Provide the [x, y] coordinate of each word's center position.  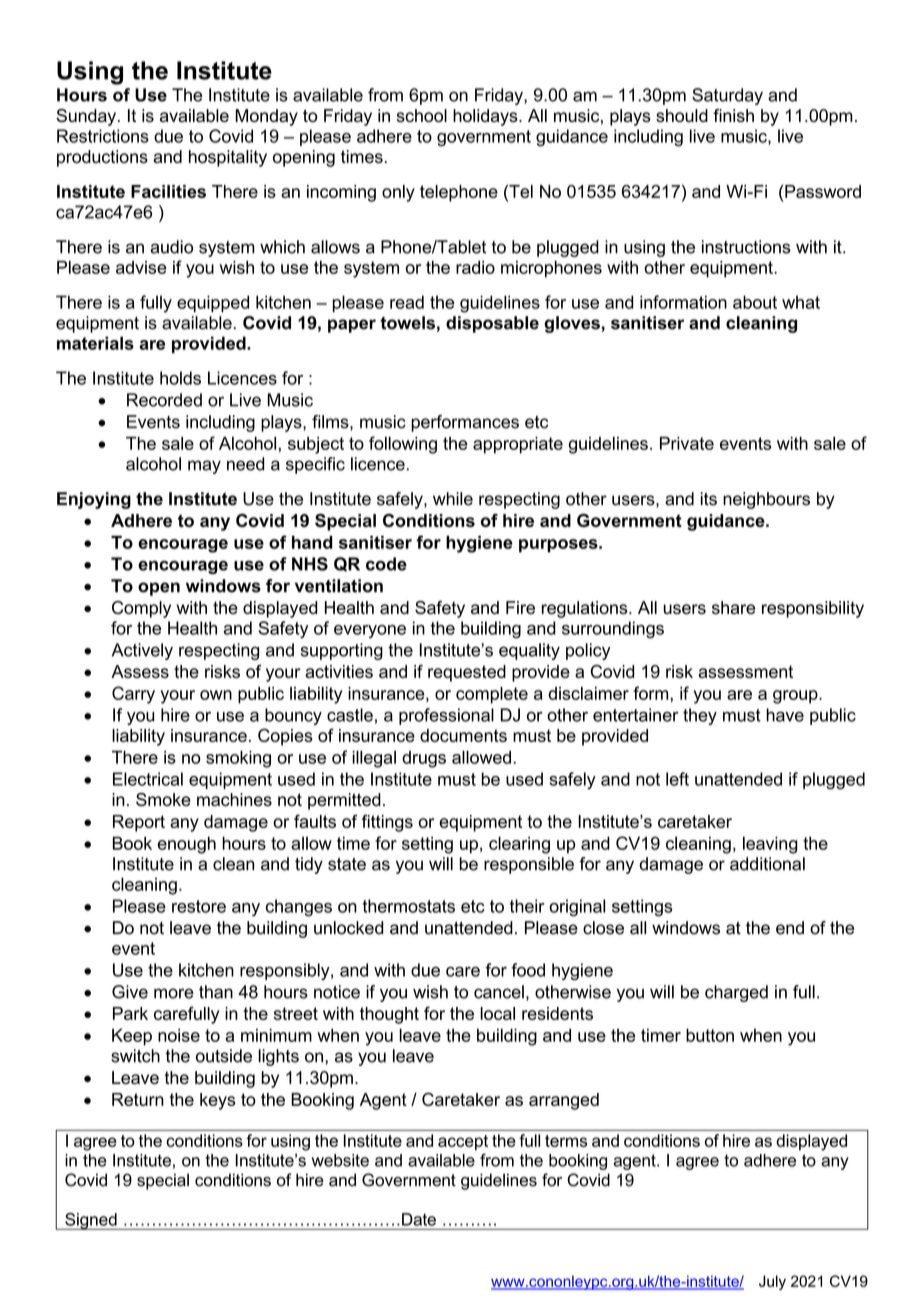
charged [736, 993]
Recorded [164, 400]
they [700, 716]
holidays [486, 117]
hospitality [228, 158]
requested [467, 673]
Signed [91, 1221]
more [174, 993]
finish [733, 115]
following [403, 445]
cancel [499, 992]
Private [687, 443]
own [216, 695]
